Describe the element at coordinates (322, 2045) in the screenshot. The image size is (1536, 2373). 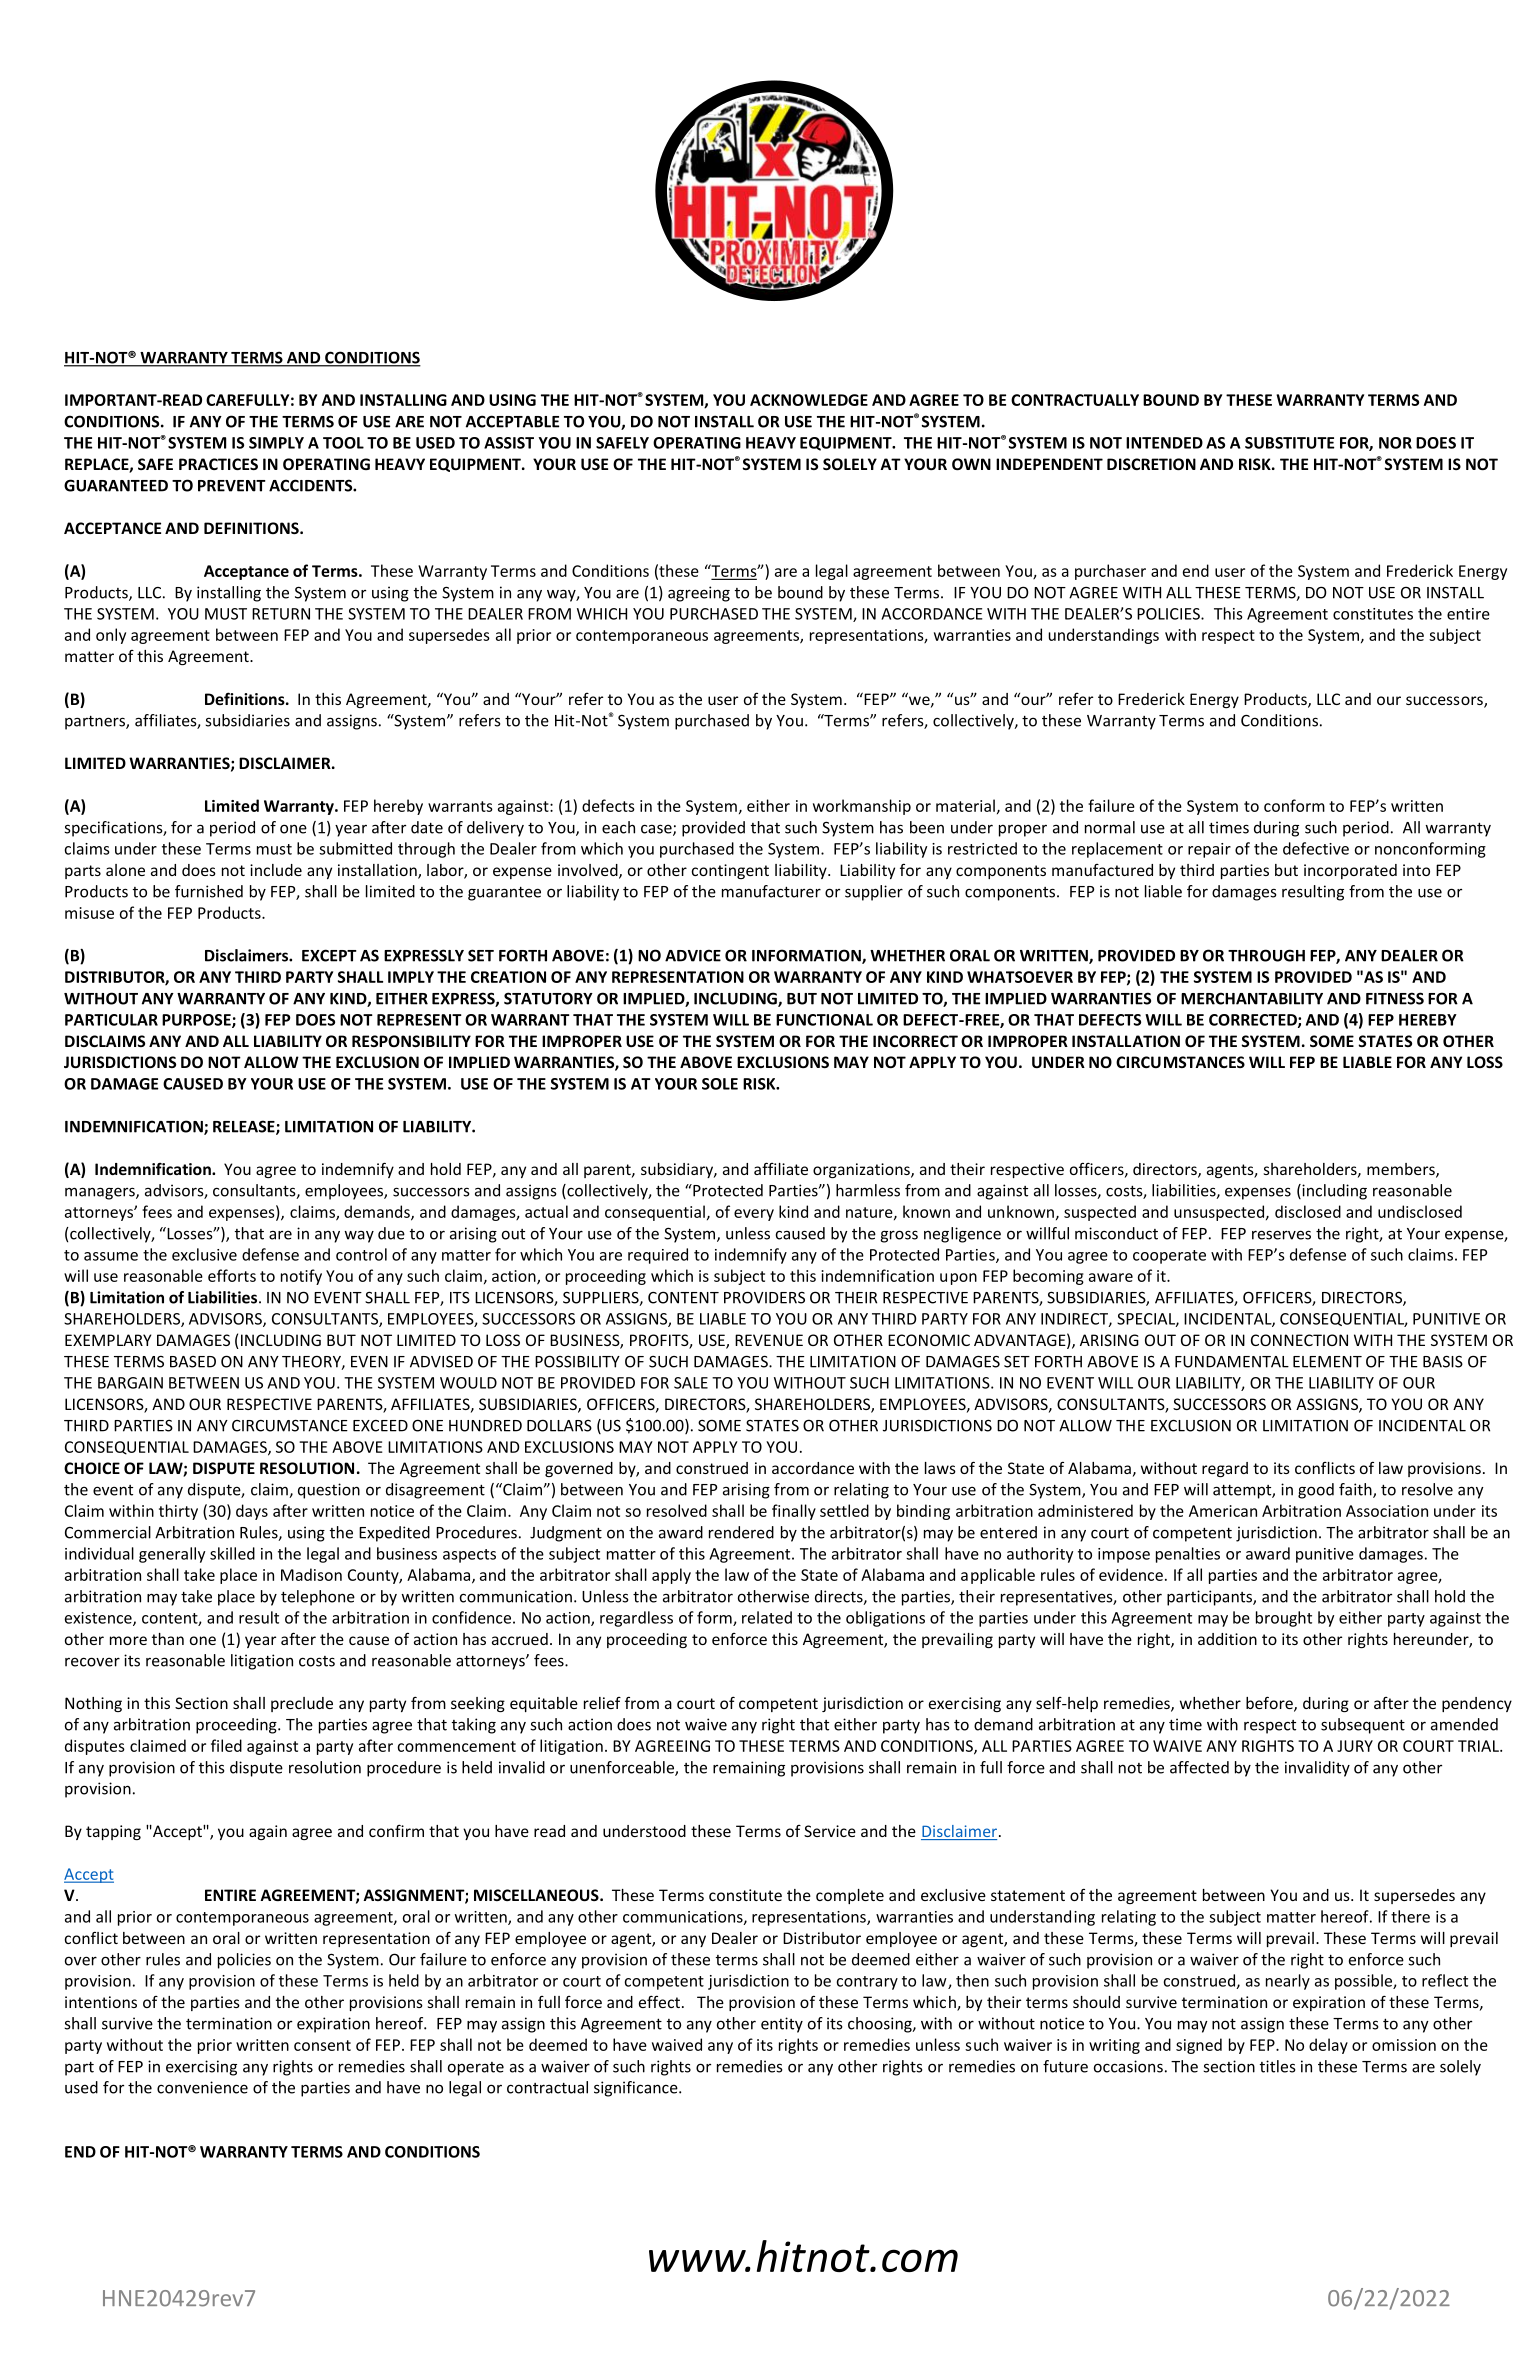
I see `consent` at that location.
